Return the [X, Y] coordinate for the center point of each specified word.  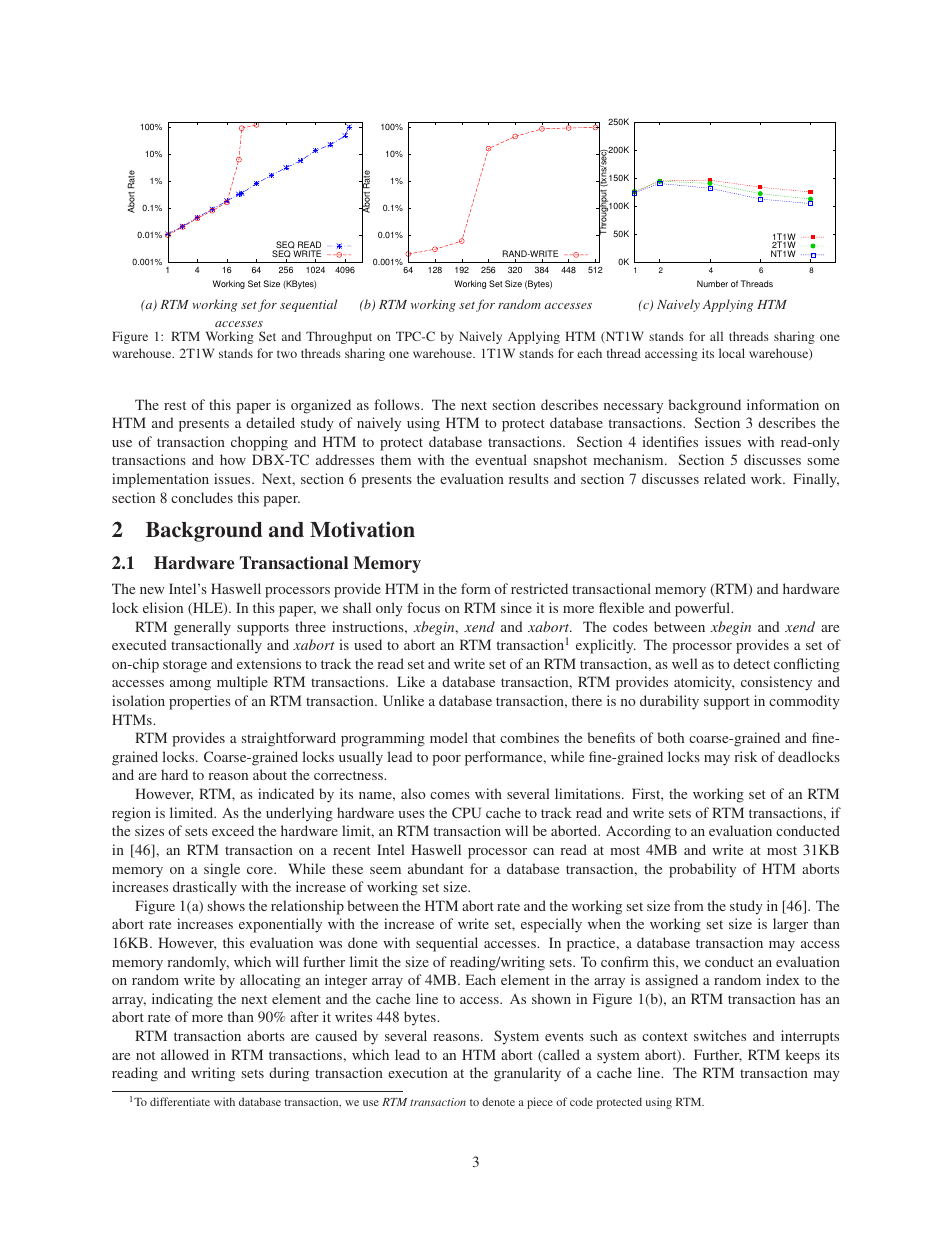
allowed [185, 1054]
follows [398, 404]
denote [498, 1102]
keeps [803, 1056]
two [287, 354]
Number [712, 283]
